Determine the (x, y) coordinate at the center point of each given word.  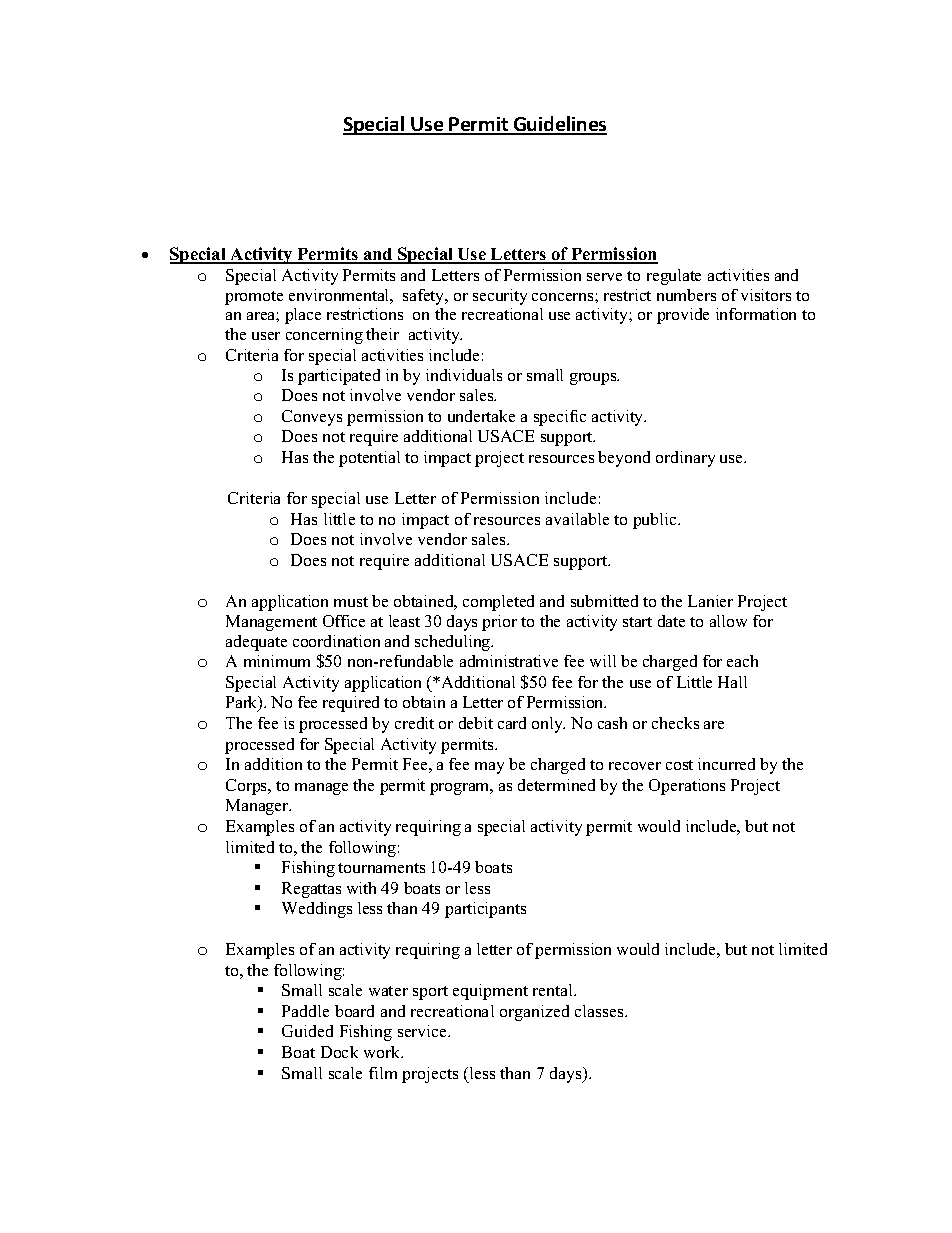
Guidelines (559, 125)
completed (498, 603)
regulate (674, 277)
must (351, 602)
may (489, 768)
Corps (248, 787)
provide (683, 316)
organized (534, 1013)
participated (339, 377)
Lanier (710, 601)
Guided (307, 1031)
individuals (464, 375)
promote (254, 298)
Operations (687, 787)
